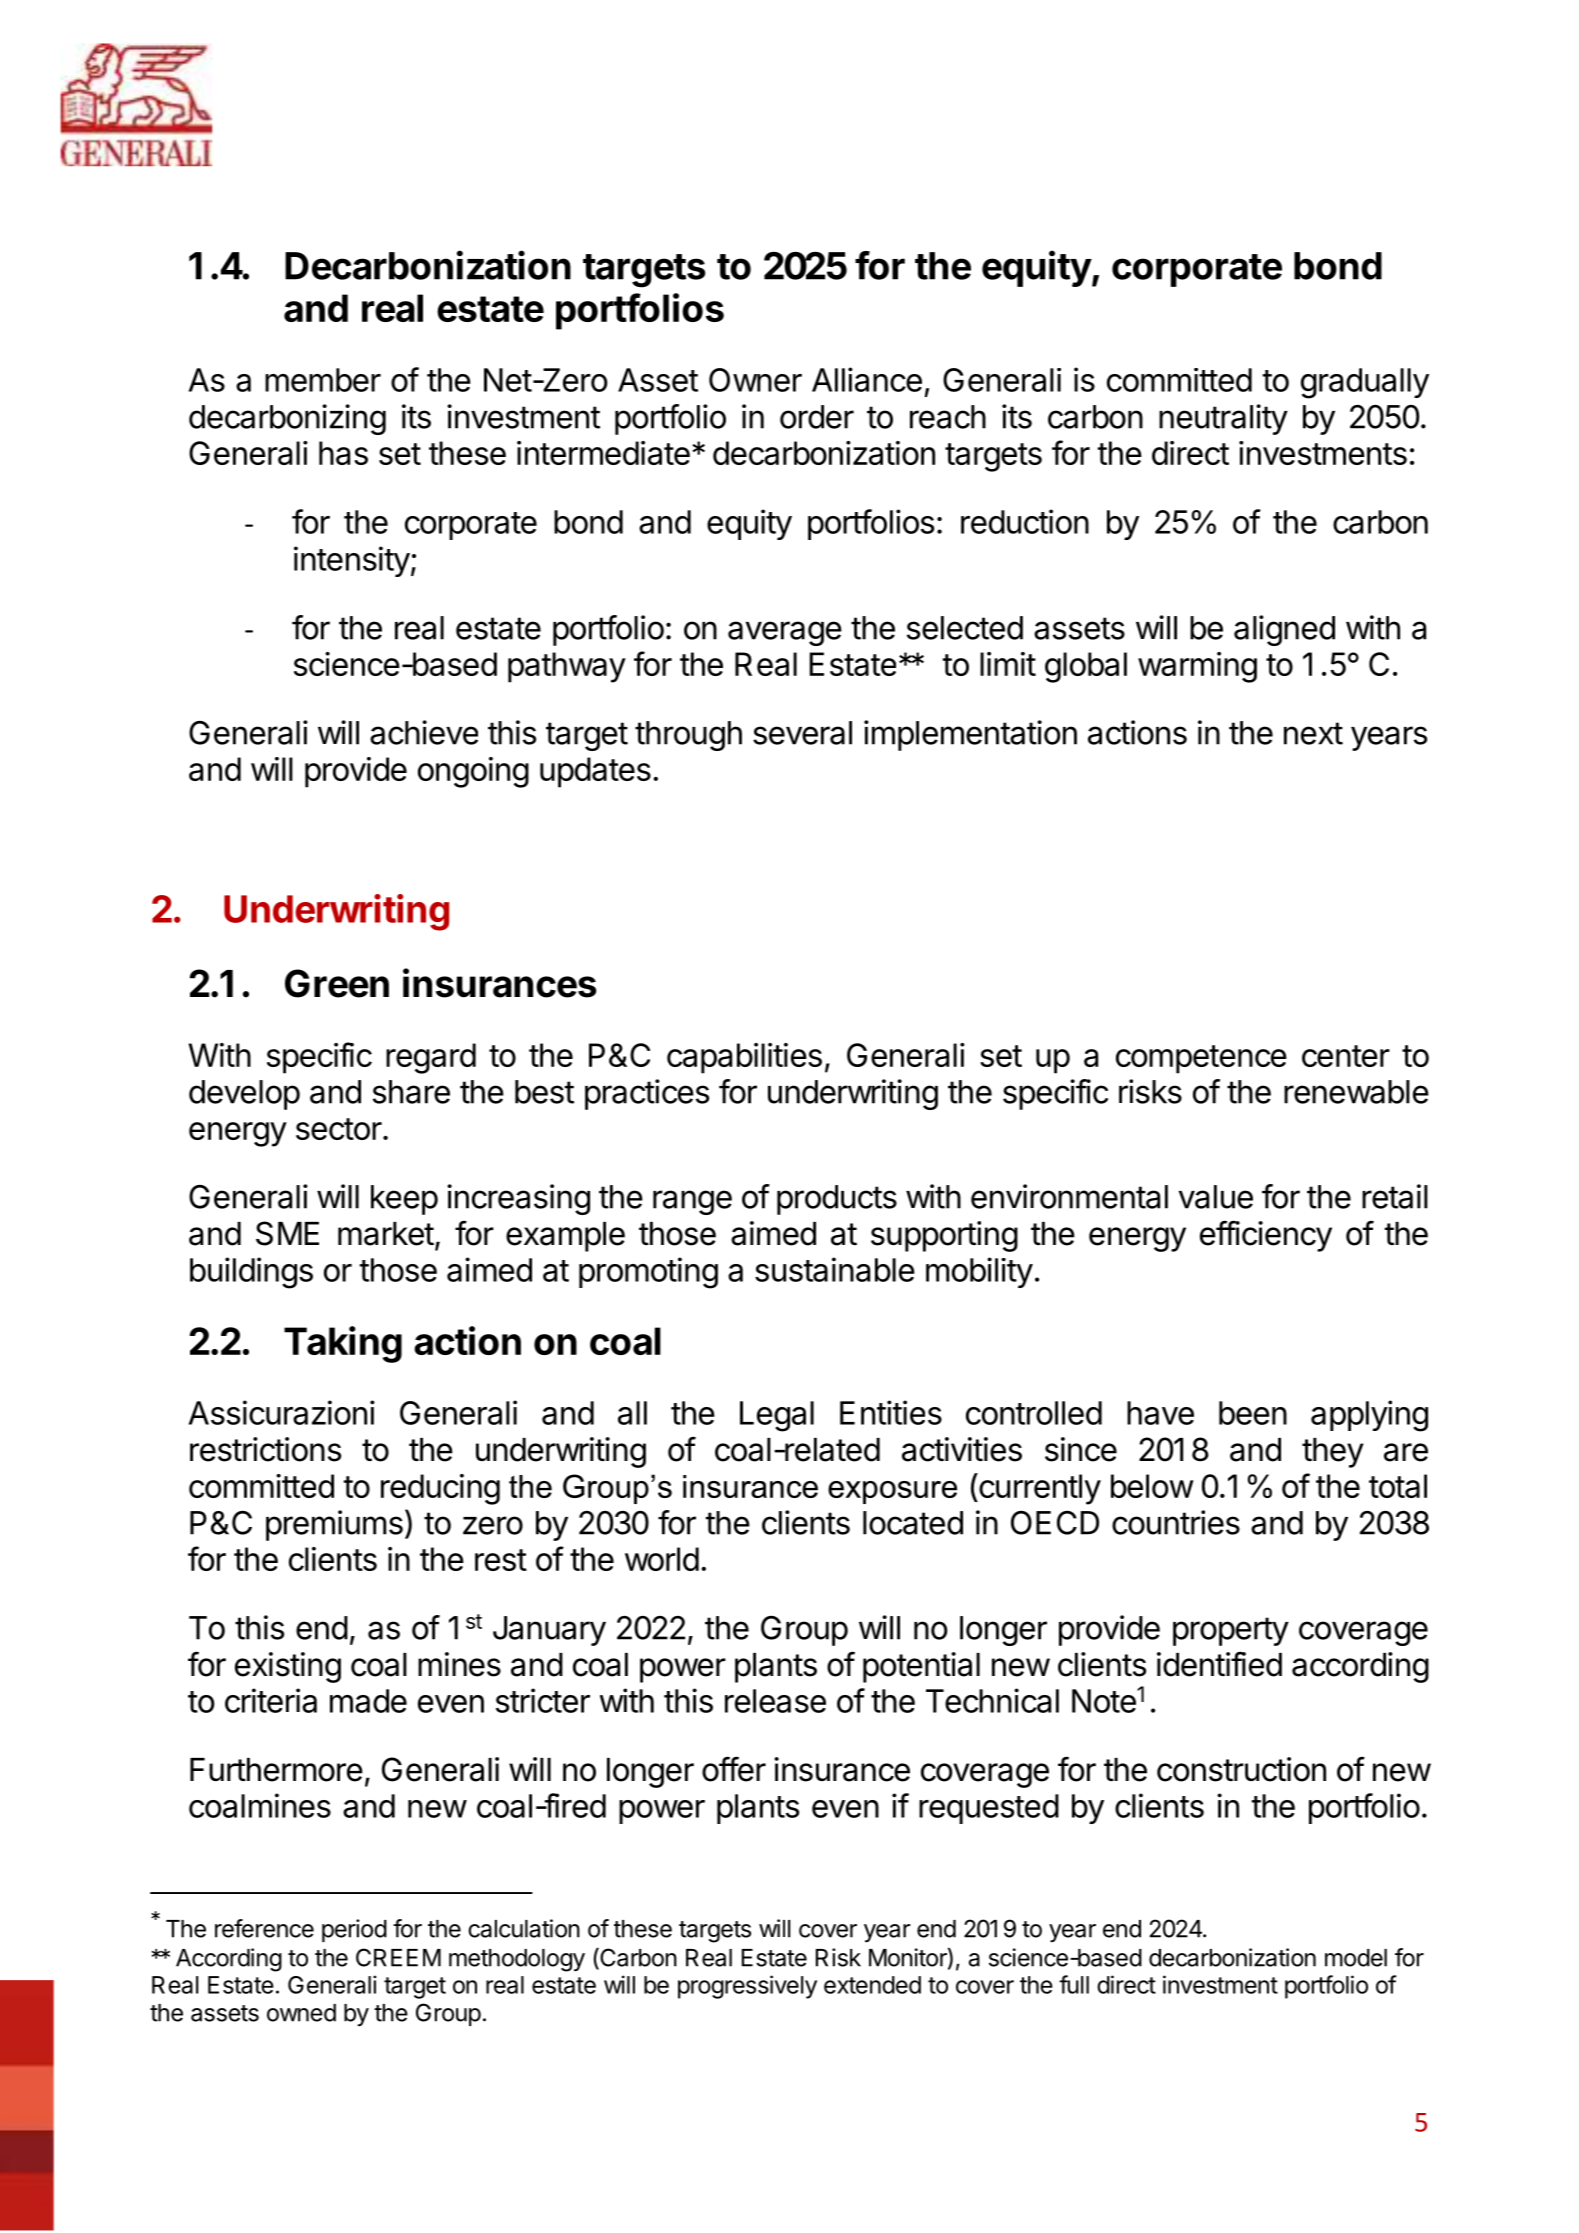 The width and height of the page is (1579, 2233). Describe the element at coordinates (1201, 1059) in the page. I see `competence` at that location.
